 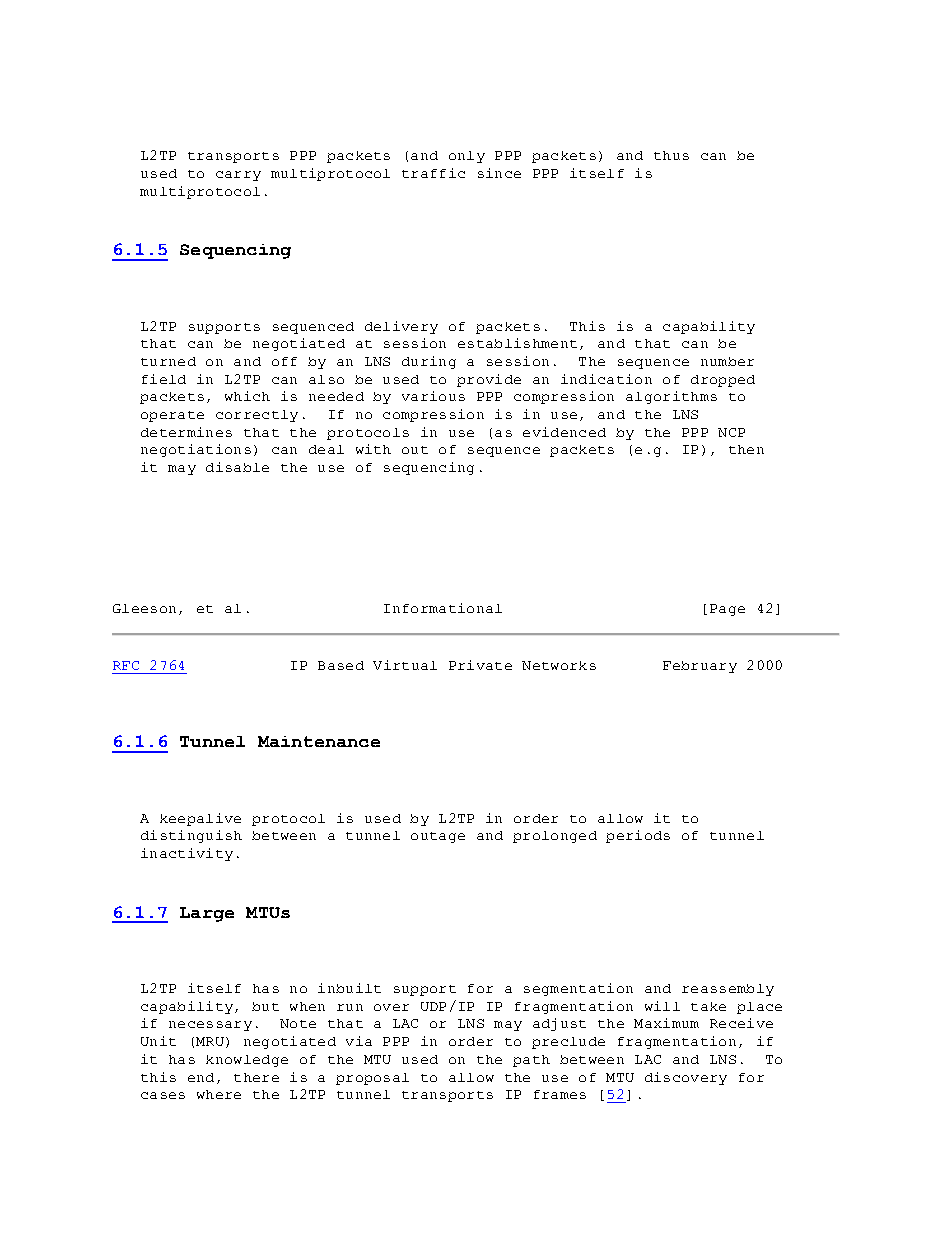 What do you see at coordinates (372, 1079) in the screenshot?
I see `proposal` at bounding box center [372, 1079].
